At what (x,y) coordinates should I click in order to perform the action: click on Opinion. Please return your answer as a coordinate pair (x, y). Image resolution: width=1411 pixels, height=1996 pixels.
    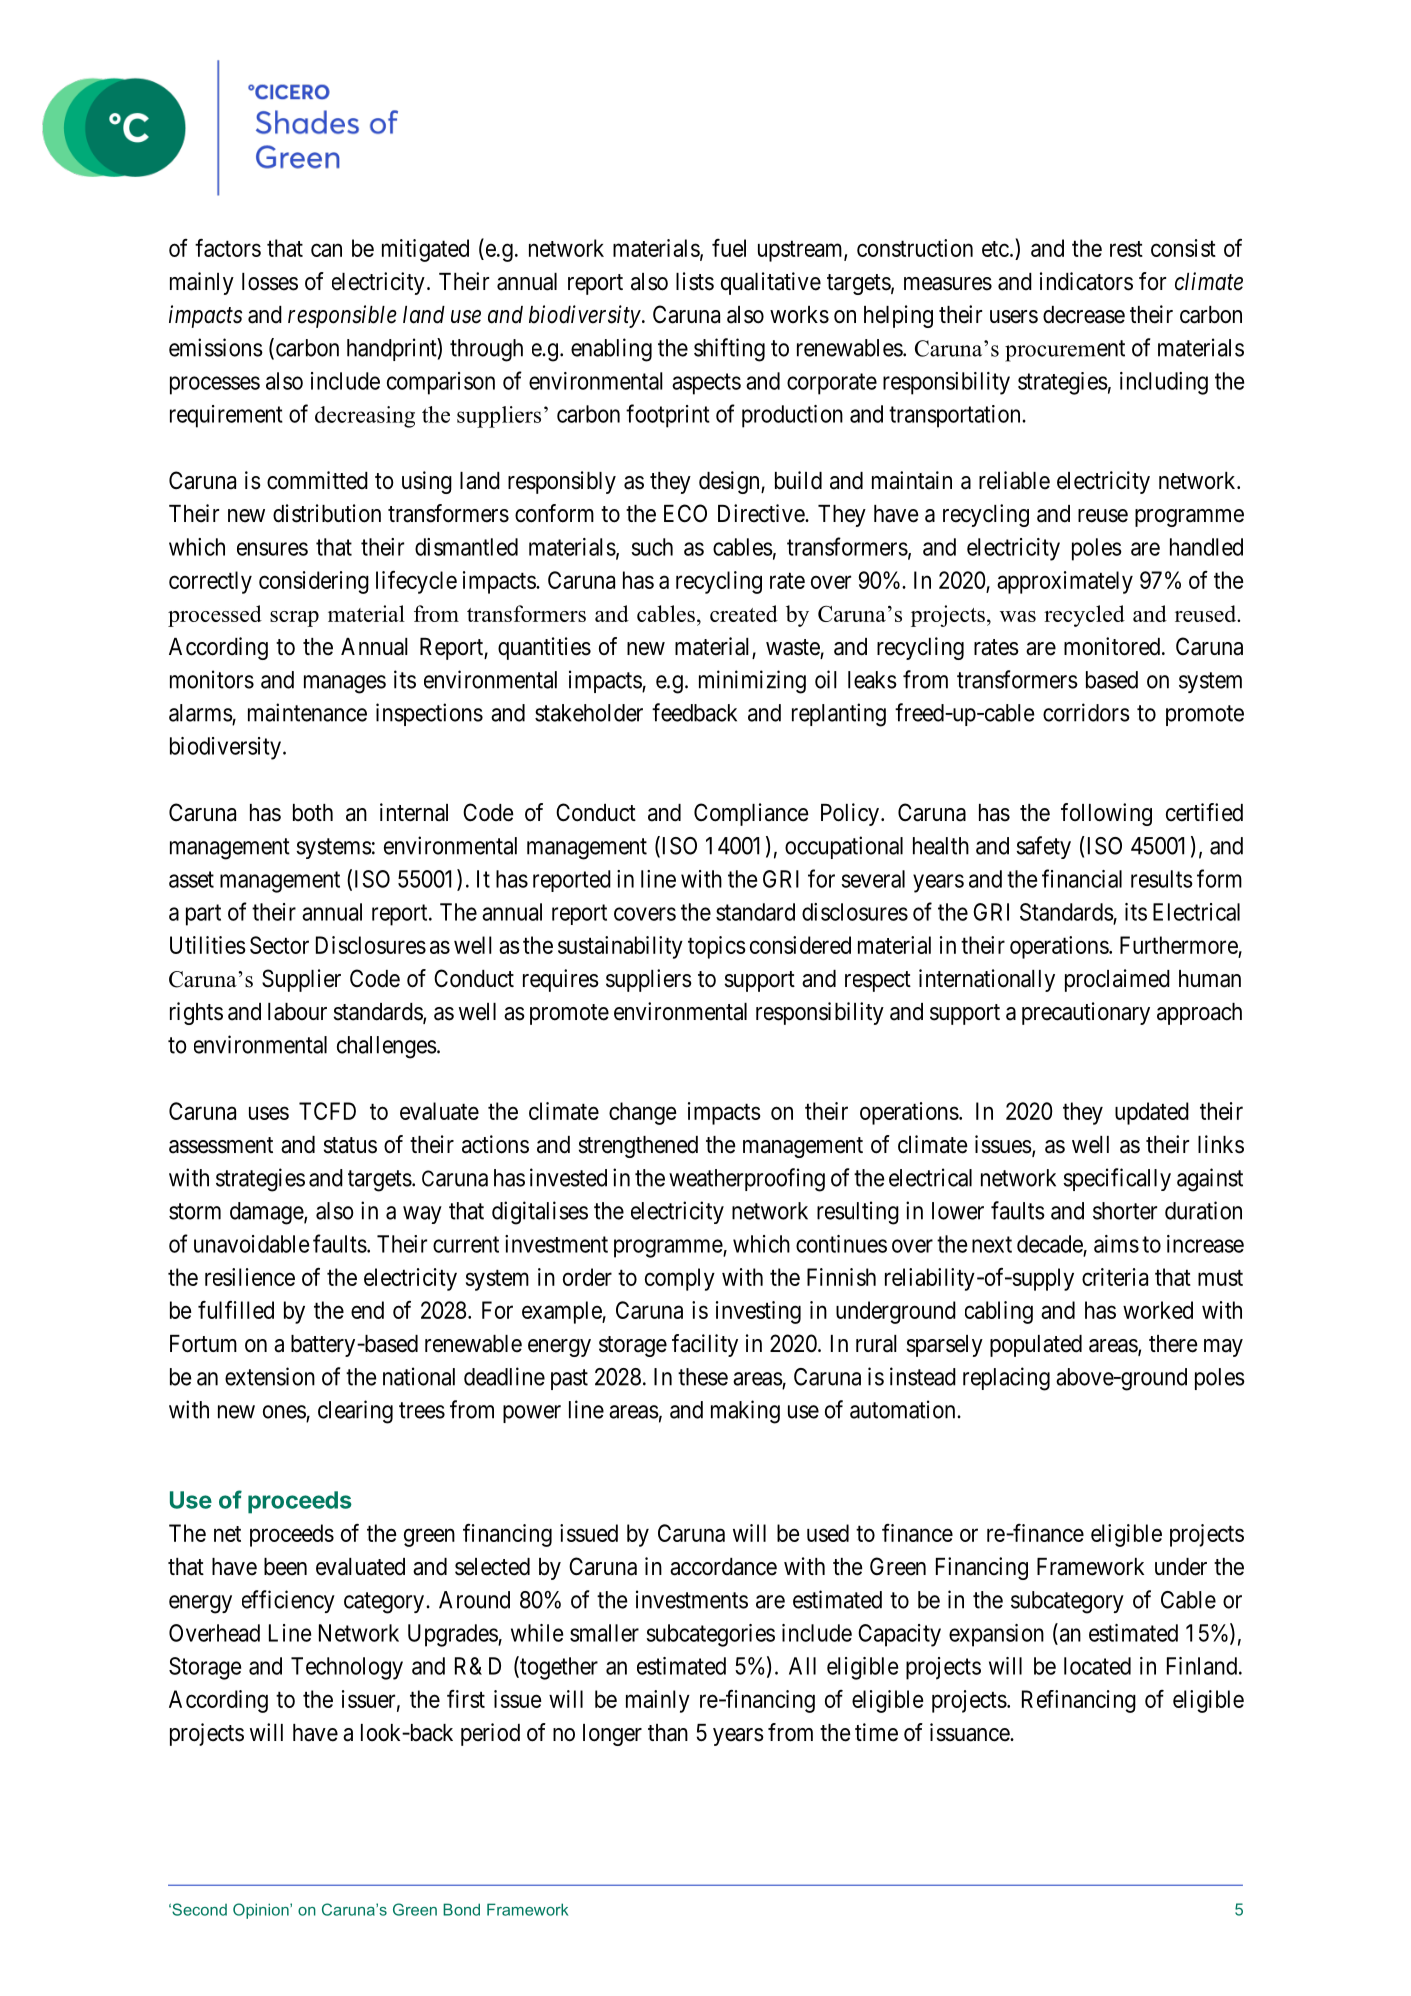
    Looking at the image, I should click on (262, 1911).
